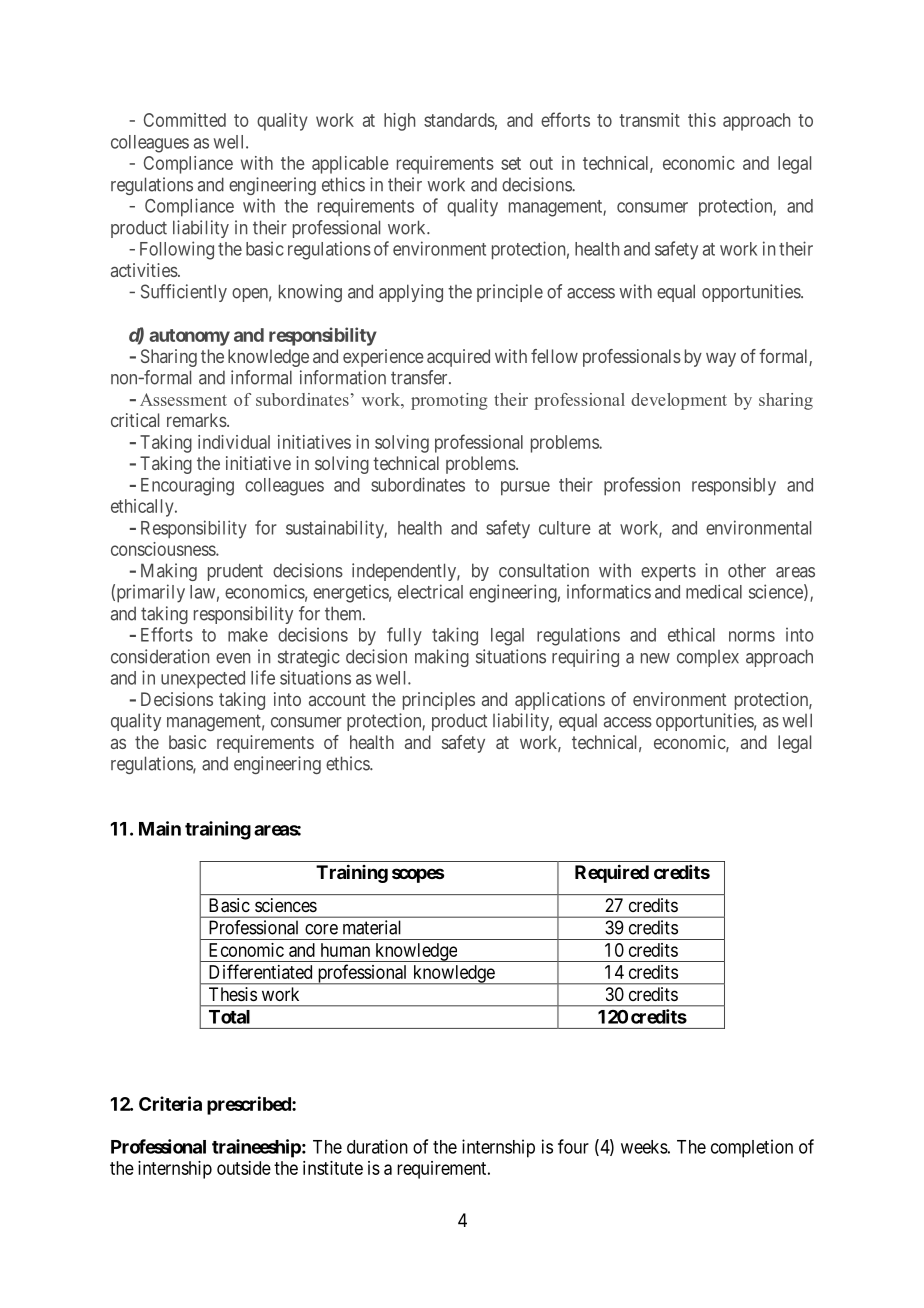 The height and width of the screenshot is (1308, 924). I want to click on promoting, so click(449, 401).
